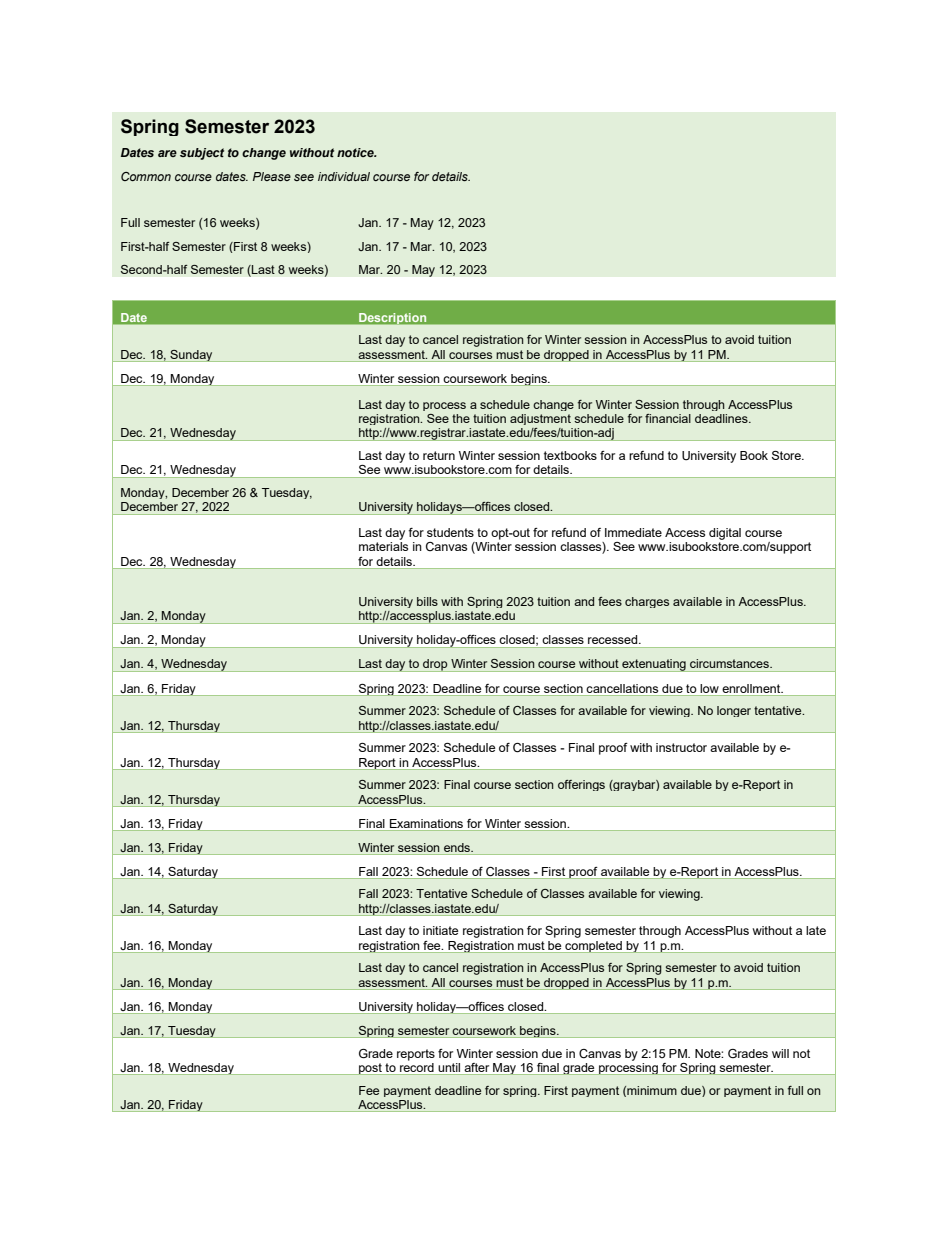 The image size is (952, 1233). What do you see at coordinates (668, 418) in the document?
I see `financial` at bounding box center [668, 418].
